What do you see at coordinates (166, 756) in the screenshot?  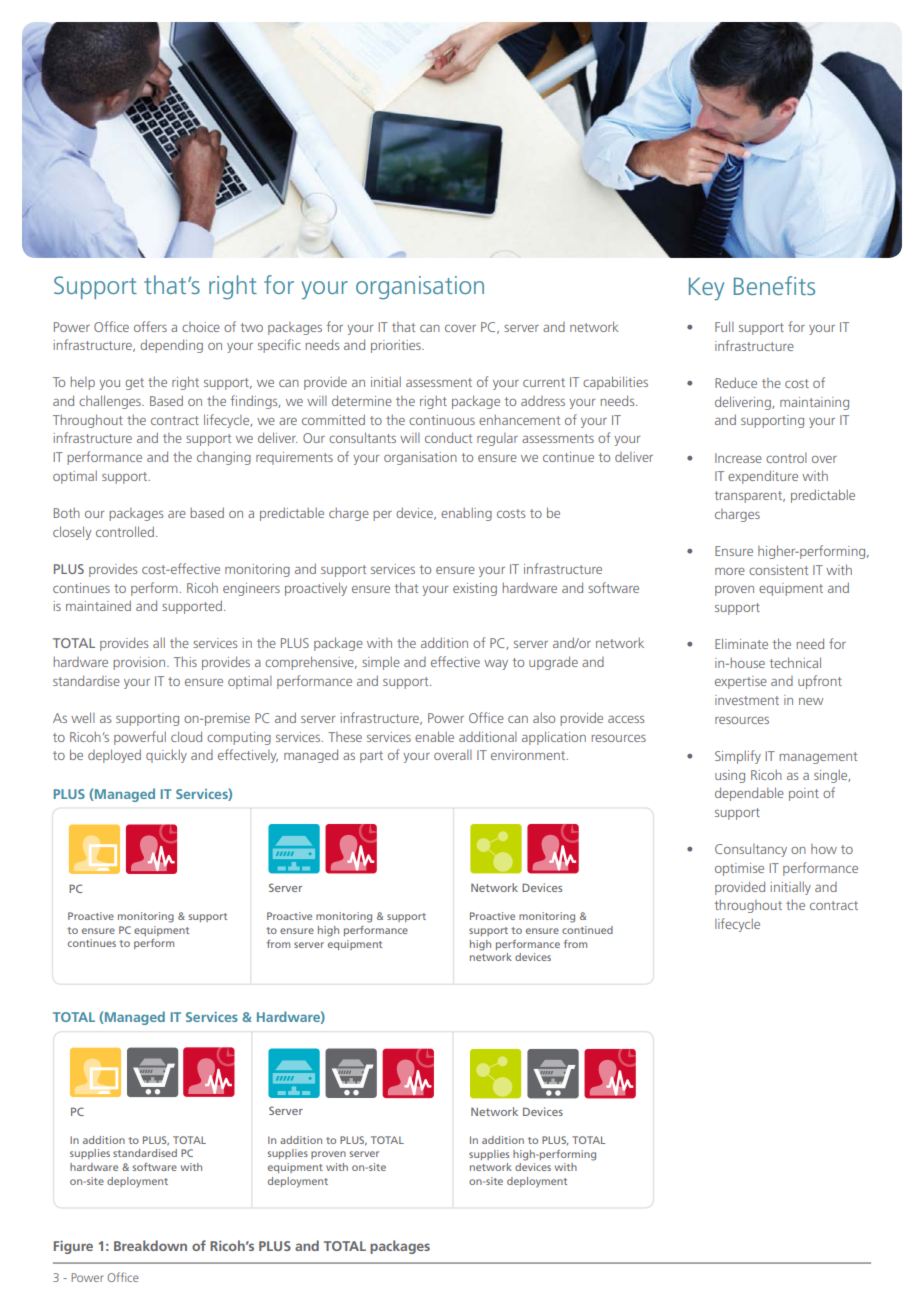 I see `quickly` at bounding box center [166, 756].
